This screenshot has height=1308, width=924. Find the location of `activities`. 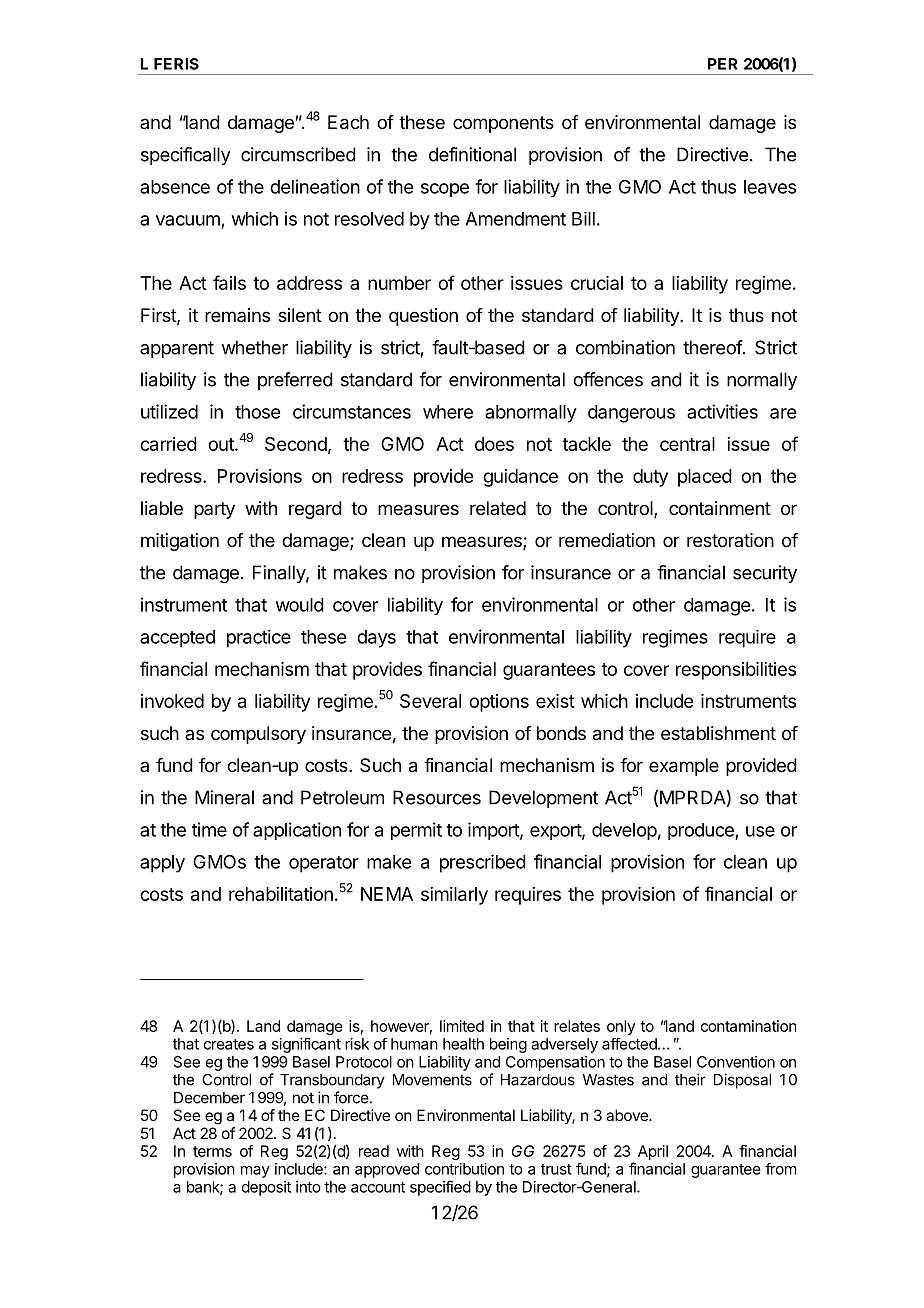

activities is located at coordinates (722, 411).
